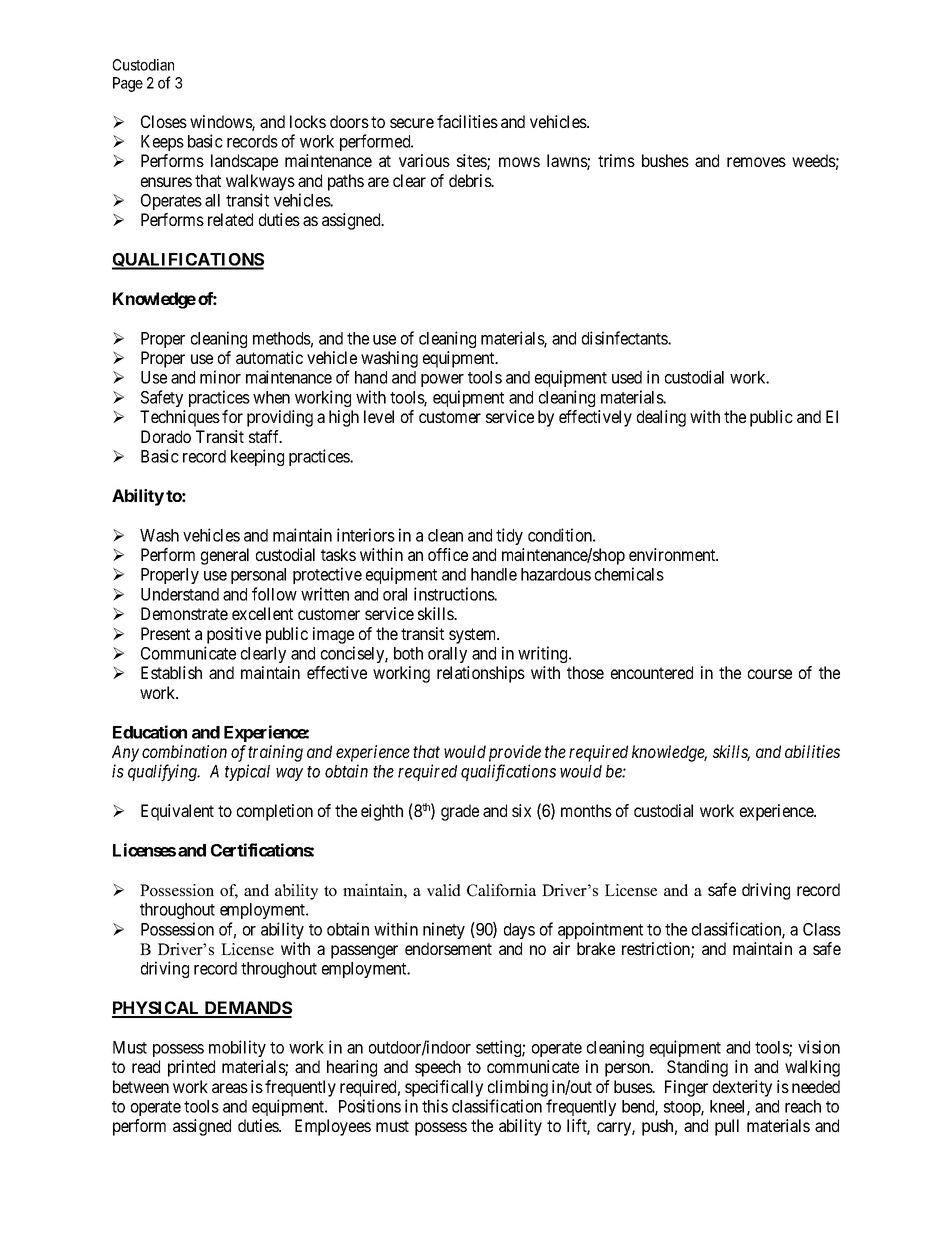  What do you see at coordinates (661, 418) in the screenshot?
I see `dealing` at bounding box center [661, 418].
